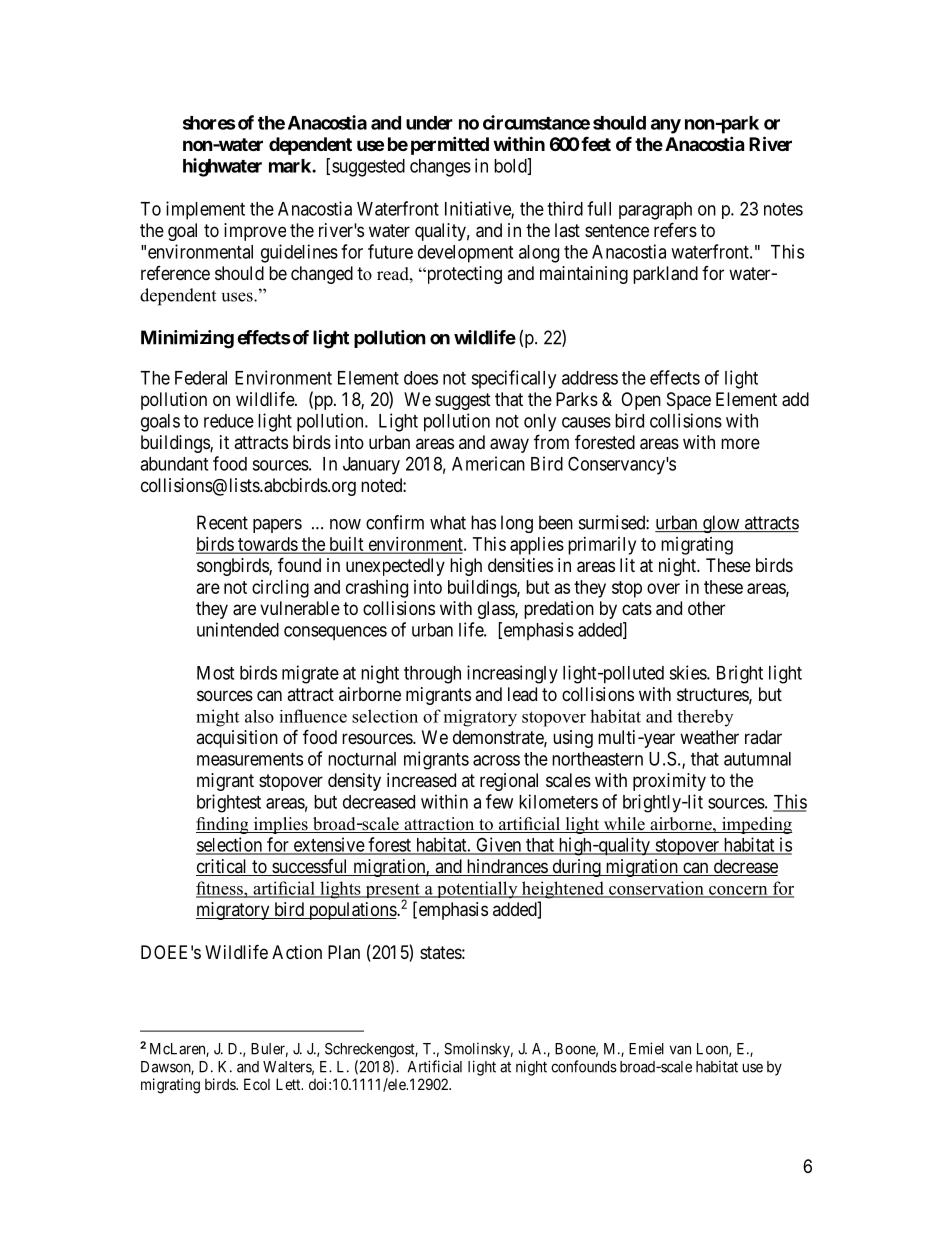 The width and height of the screenshot is (952, 1233). Describe the element at coordinates (250, 759) in the screenshot. I see `measurements` at that location.
